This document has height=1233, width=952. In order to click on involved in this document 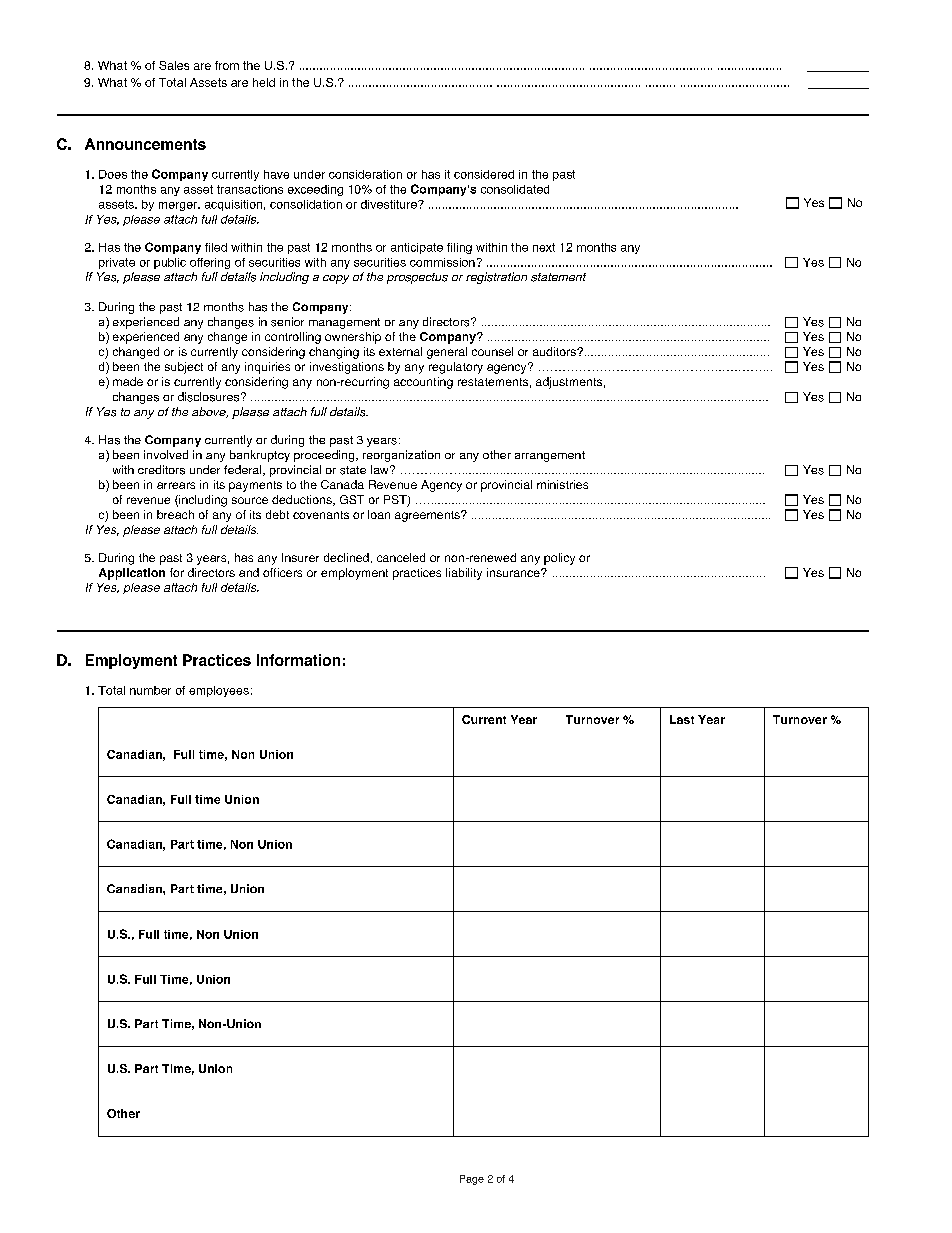, I will do `click(166, 454)`.
